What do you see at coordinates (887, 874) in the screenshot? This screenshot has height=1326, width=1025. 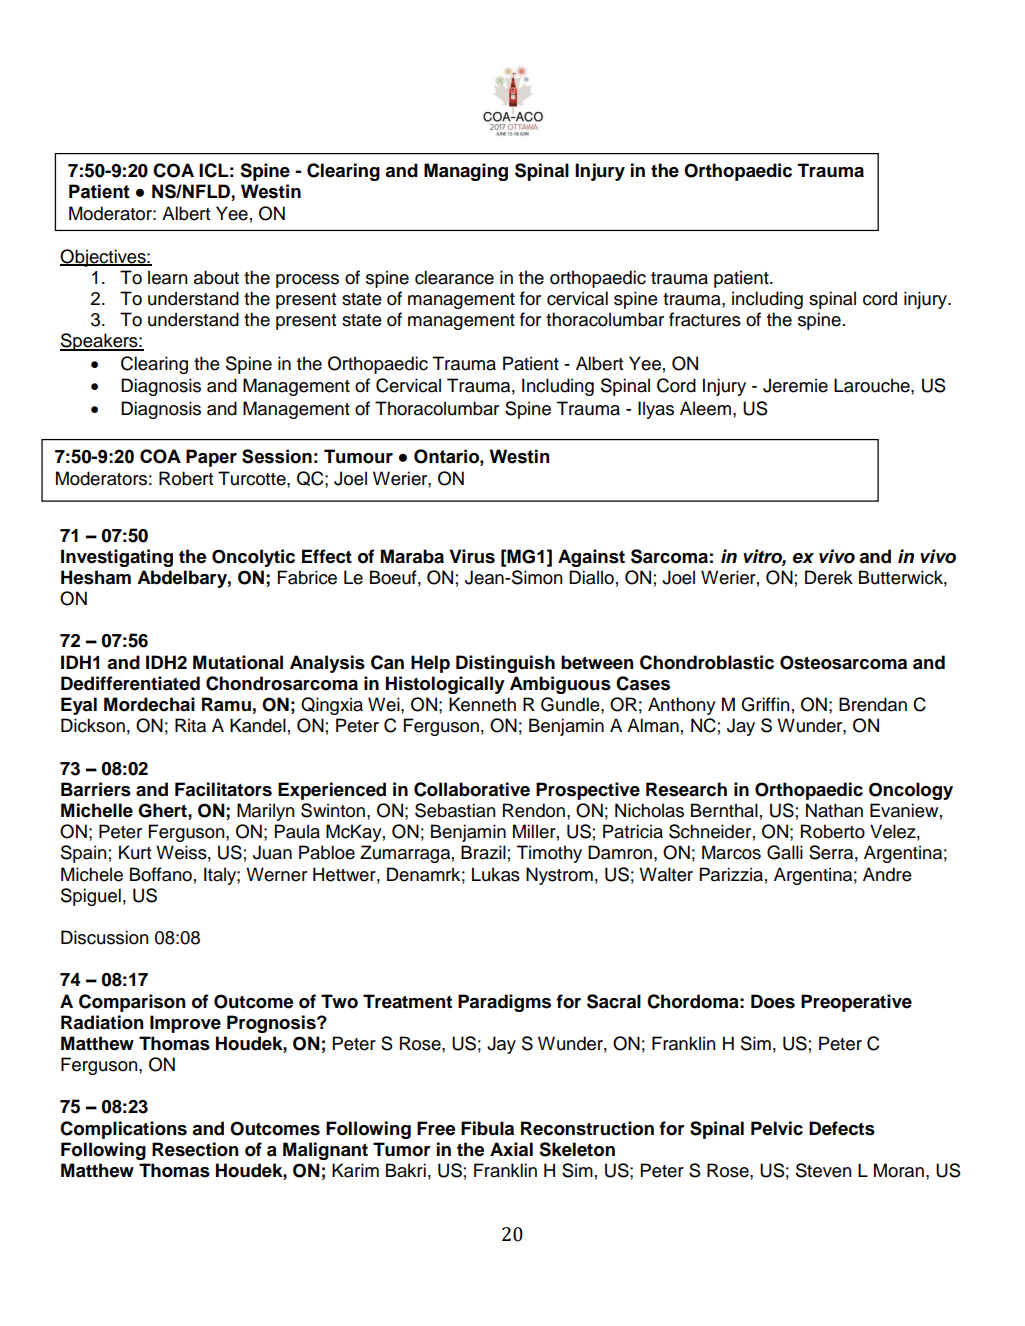 I see `Andre` at bounding box center [887, 874].
